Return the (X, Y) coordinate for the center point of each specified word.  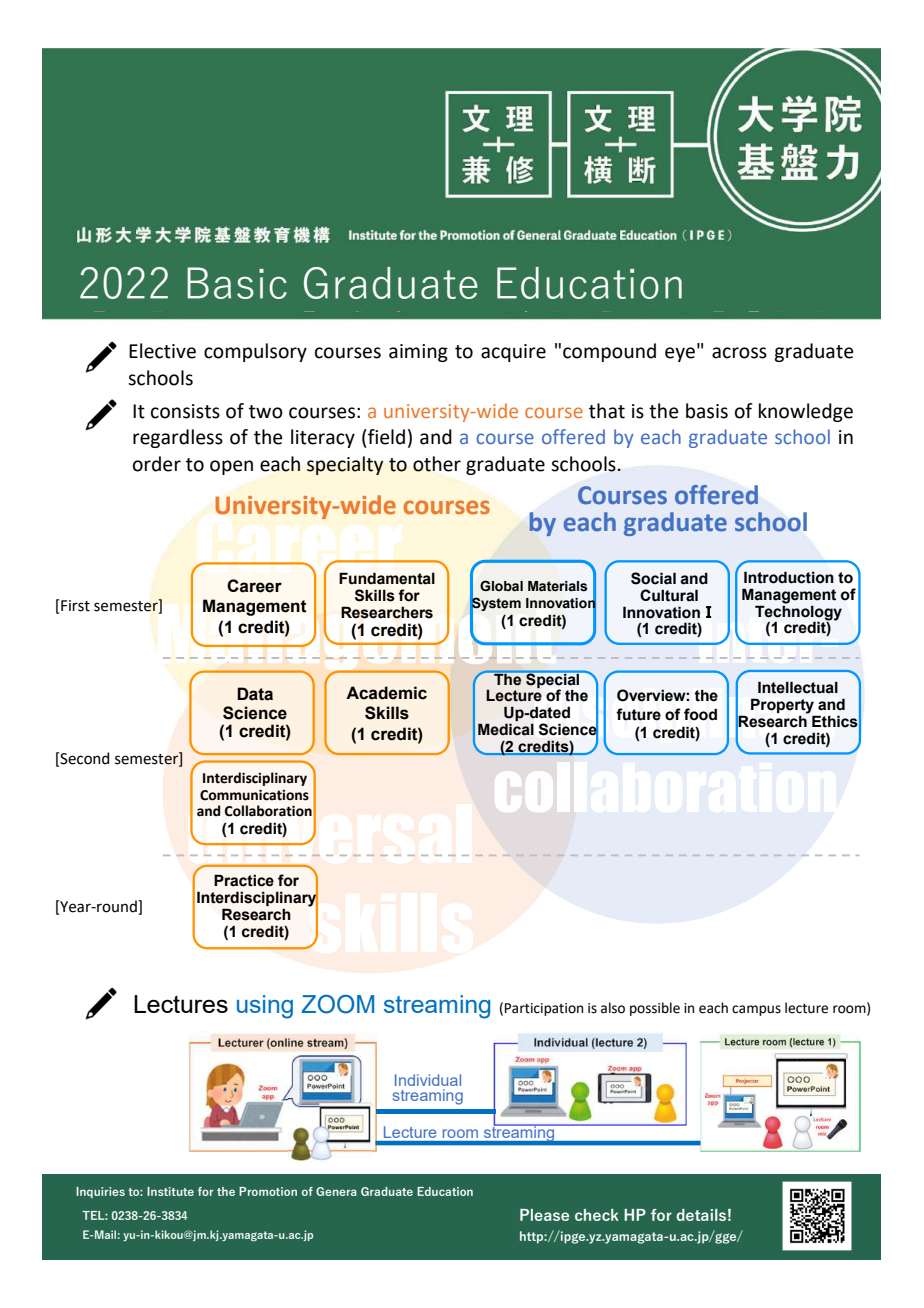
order (157, 464)
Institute (170, 1191)
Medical (506, 729)
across (739, 353)
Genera (336, 1191)
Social (653, 578)
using (265, 1007)
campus (756, 1010)
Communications (254, 795)
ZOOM (338, 1004)
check (597, 1215)
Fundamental (387, 578)
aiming (418, 353)
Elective (162, 351)
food (700, 714)
